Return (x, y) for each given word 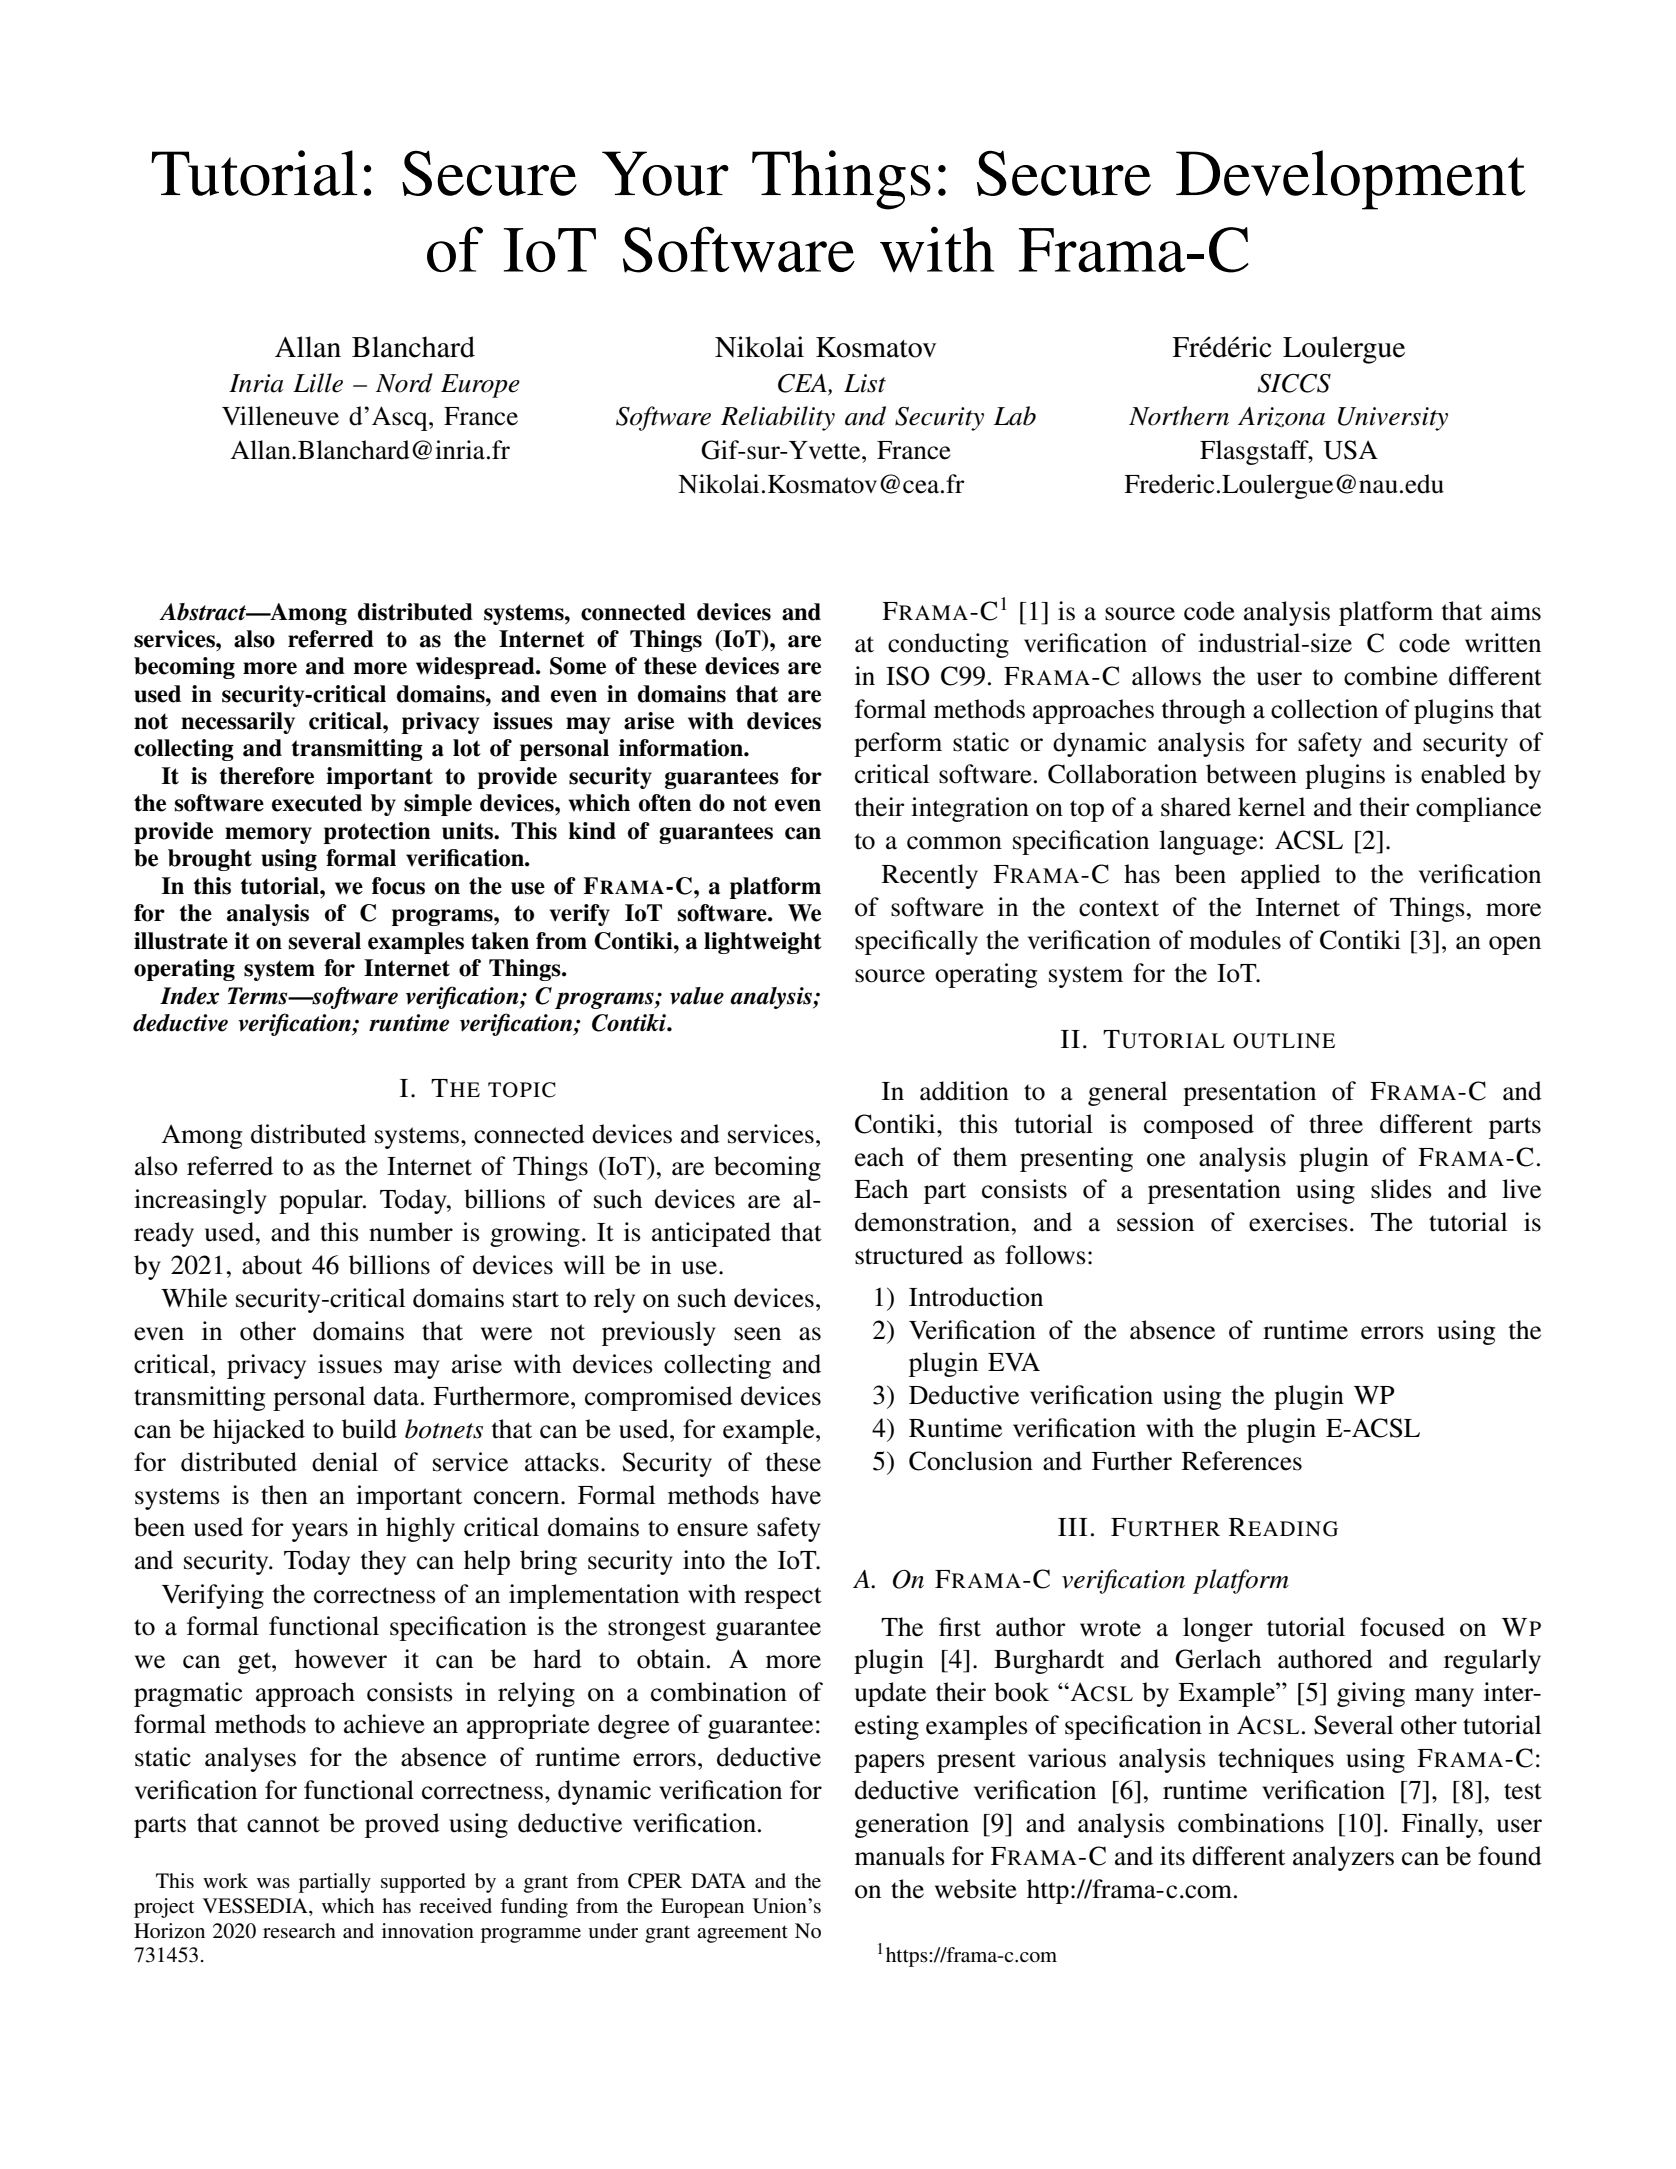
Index (190, 996)
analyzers (1343, 1858)
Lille (318, 383)
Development (1351, 180)
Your (665, 173)
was (273, 1883)
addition (964, 1091)
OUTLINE (1284, 1041)
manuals (900, 1856)
